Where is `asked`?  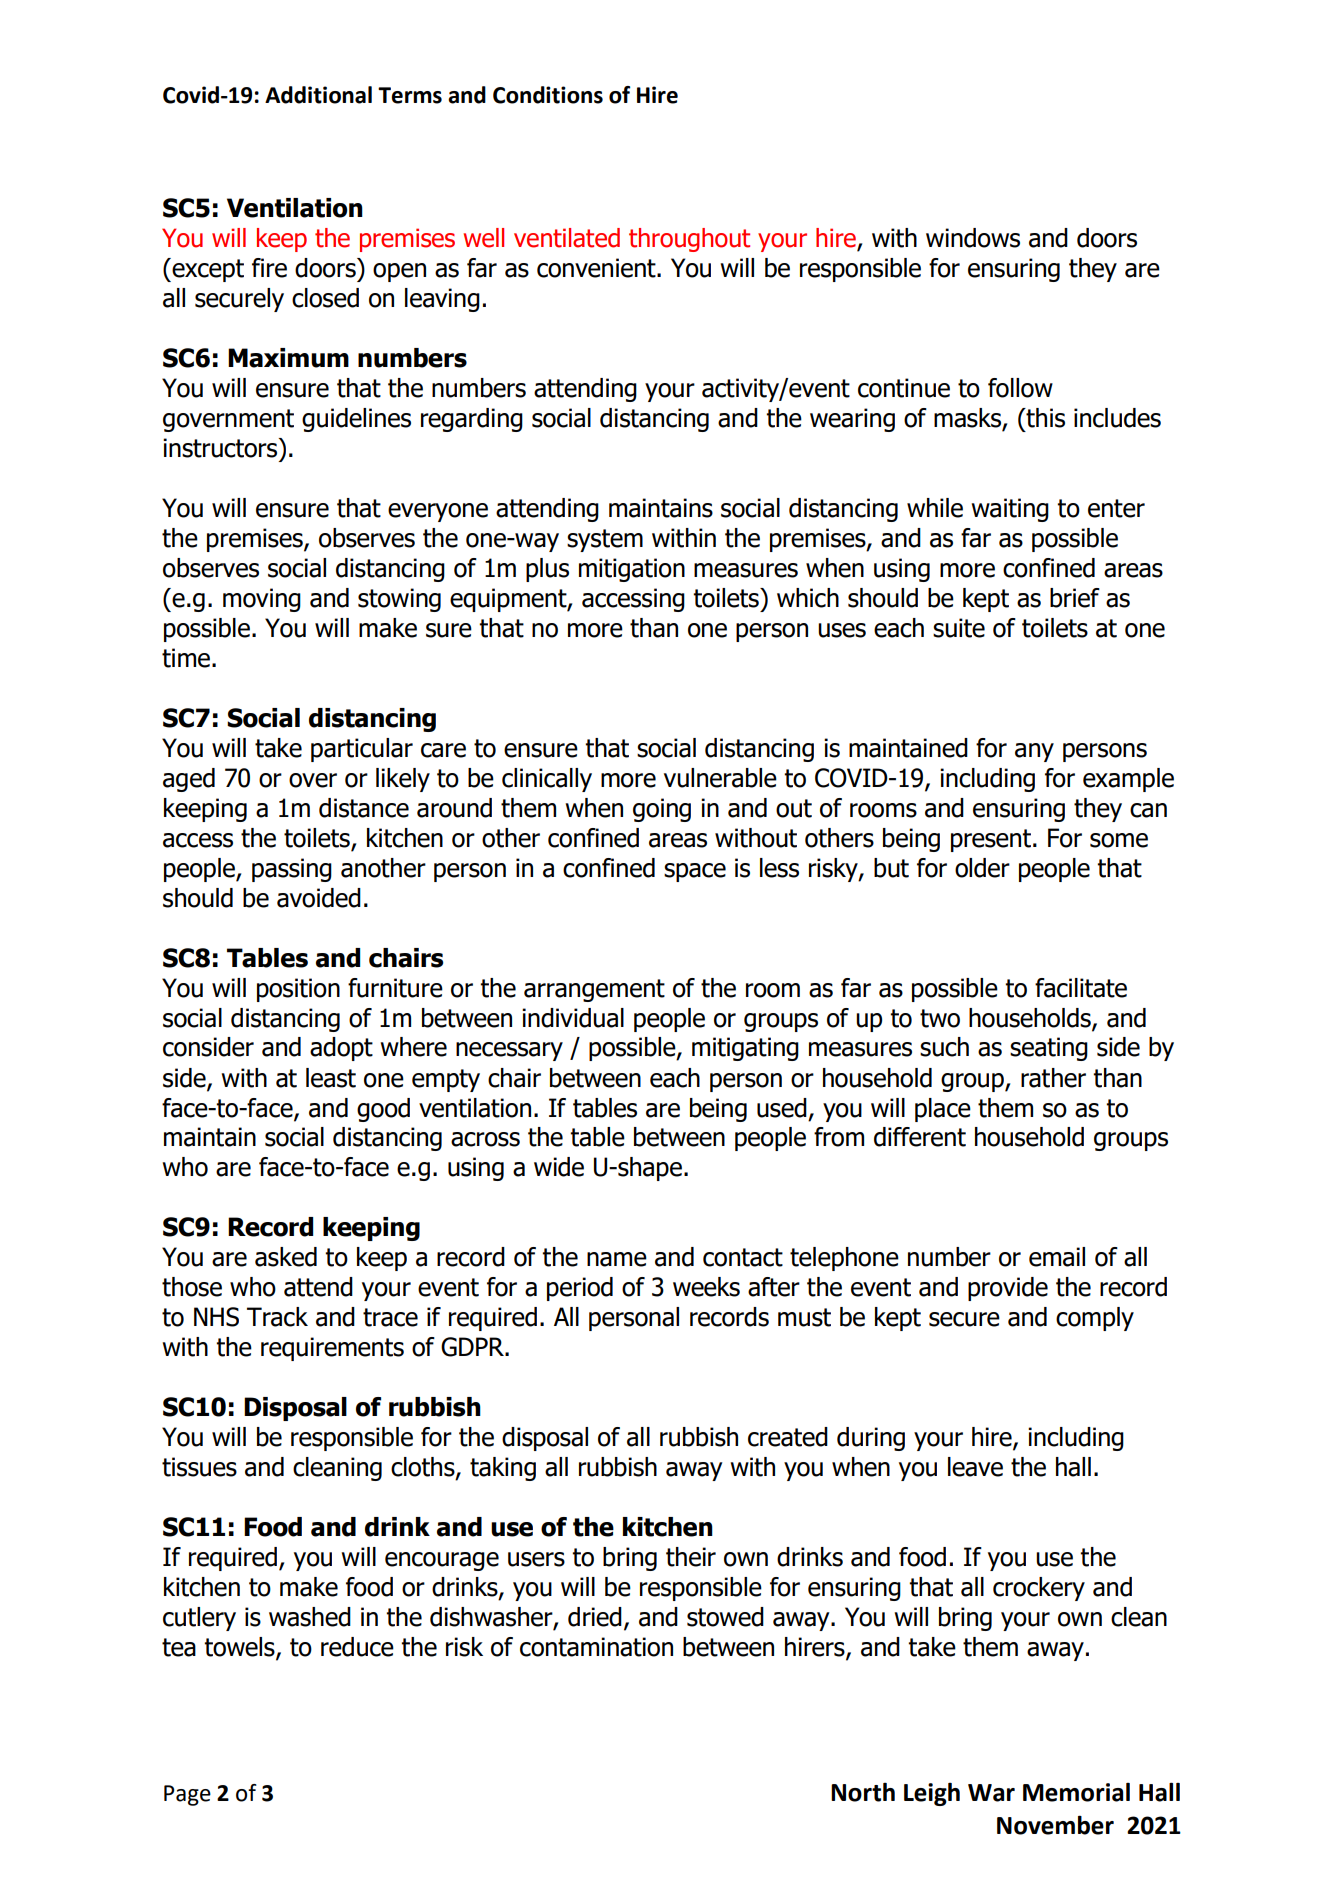
asked is located at coordinates (286, 1257).
